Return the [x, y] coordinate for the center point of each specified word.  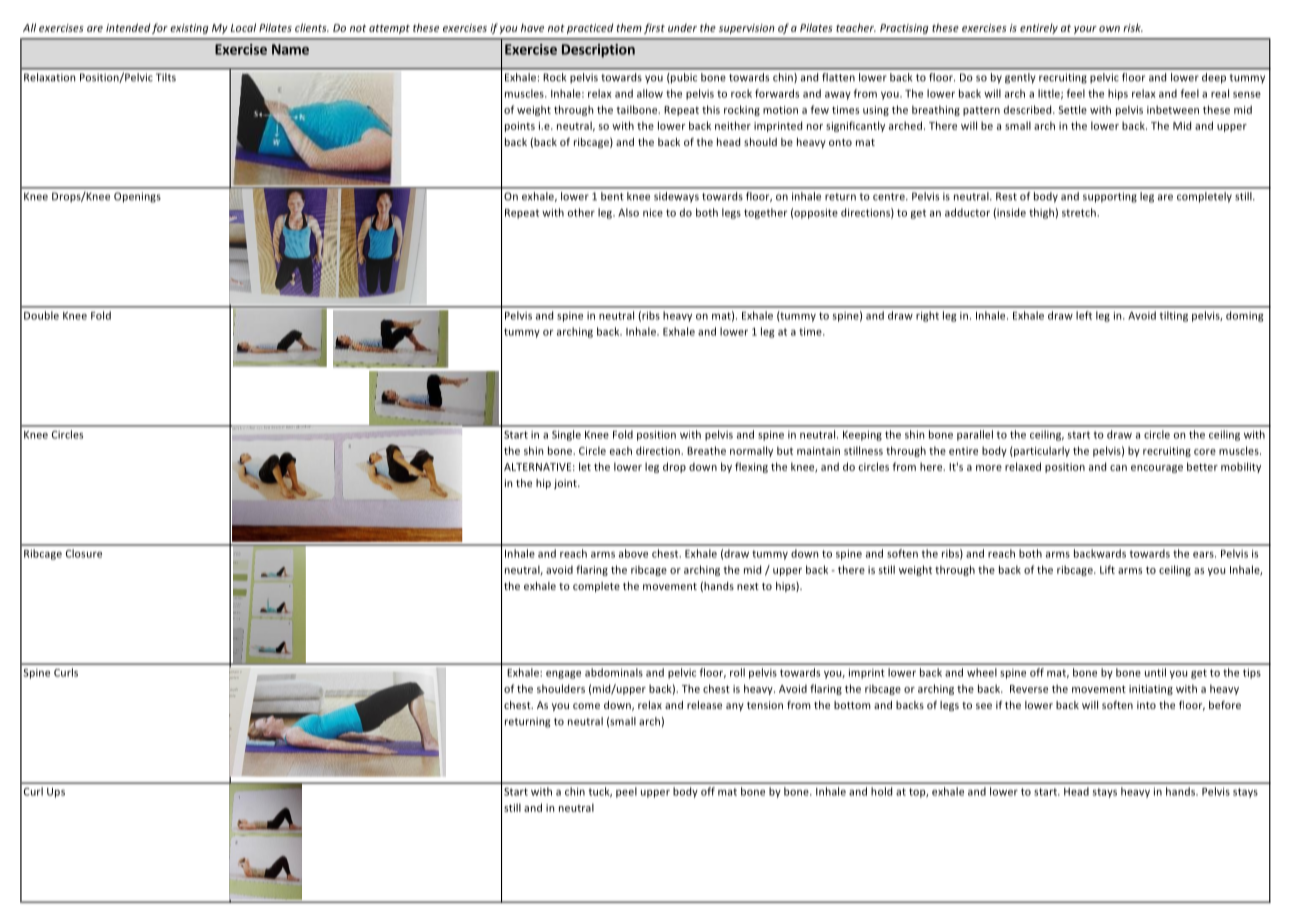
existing [189, 29]
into [1146, 705]
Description [598, 51]
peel [626, 792]
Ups [56, 793]
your [1085, 30]
